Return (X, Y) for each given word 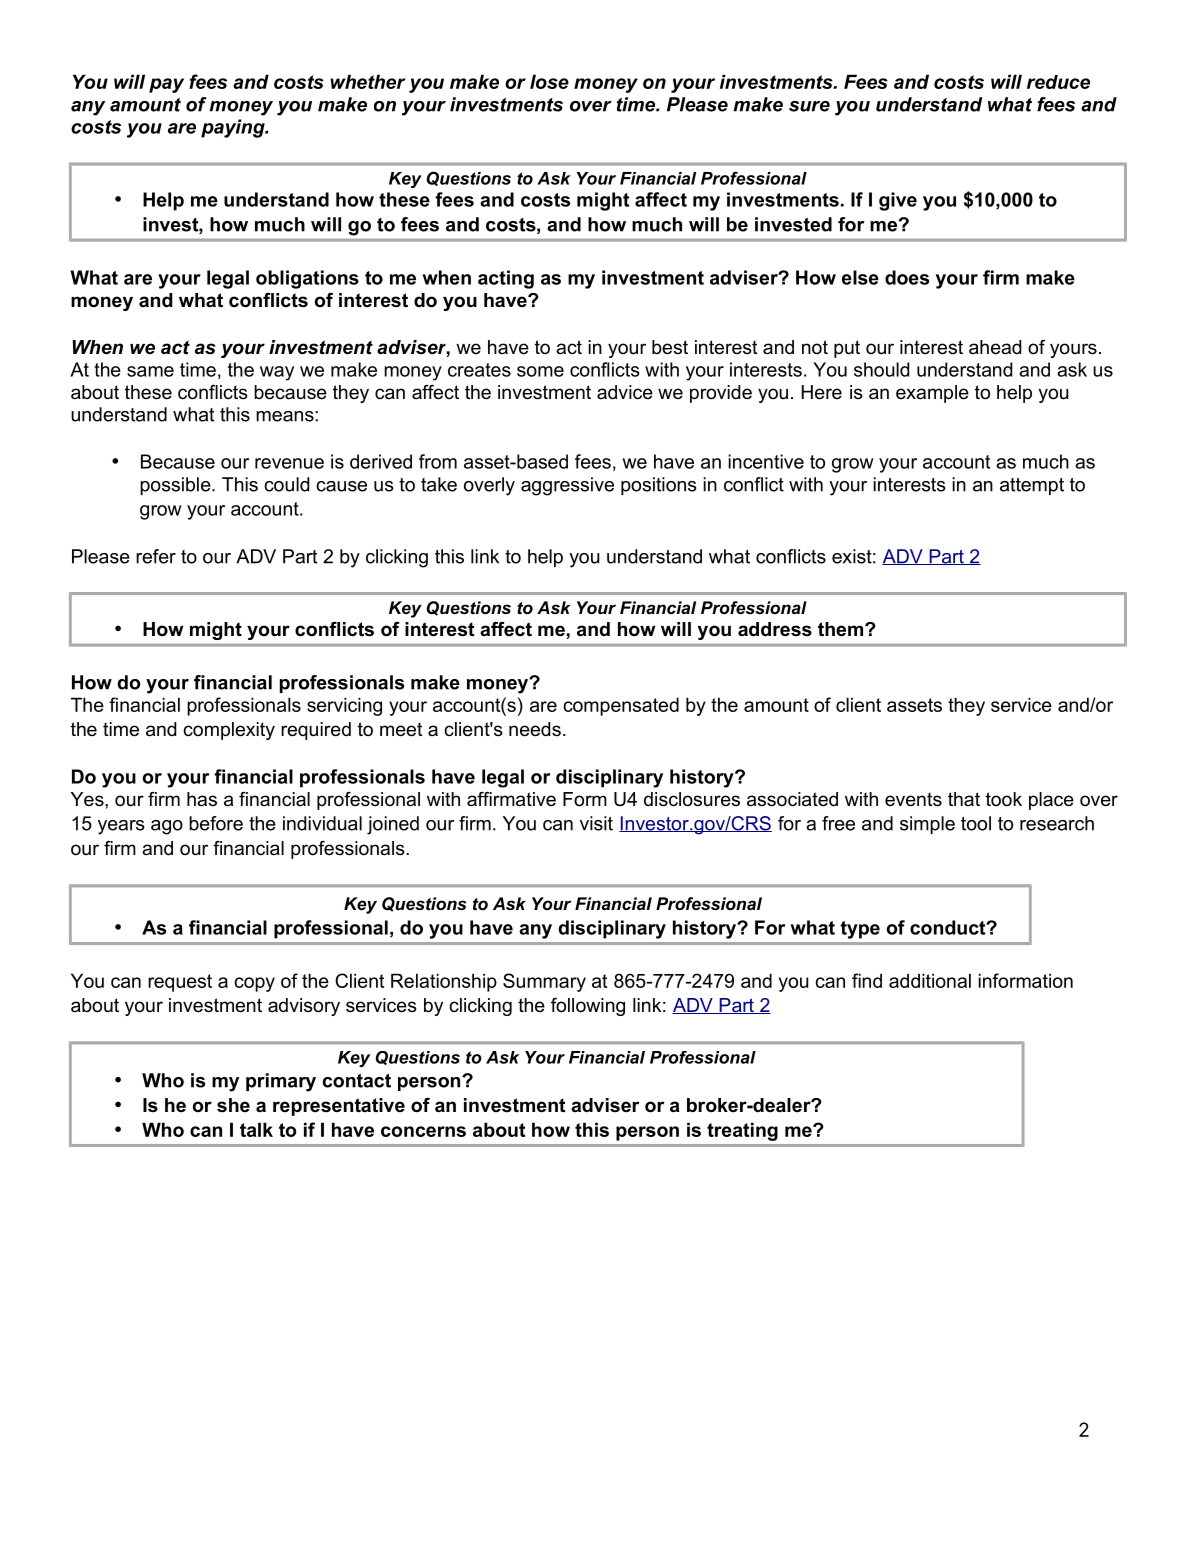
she (233, 1105)
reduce (1058, 82)
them (842, 629)
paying (234, 128)
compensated (621, 706)
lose (549, 81)
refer (156, 556)
